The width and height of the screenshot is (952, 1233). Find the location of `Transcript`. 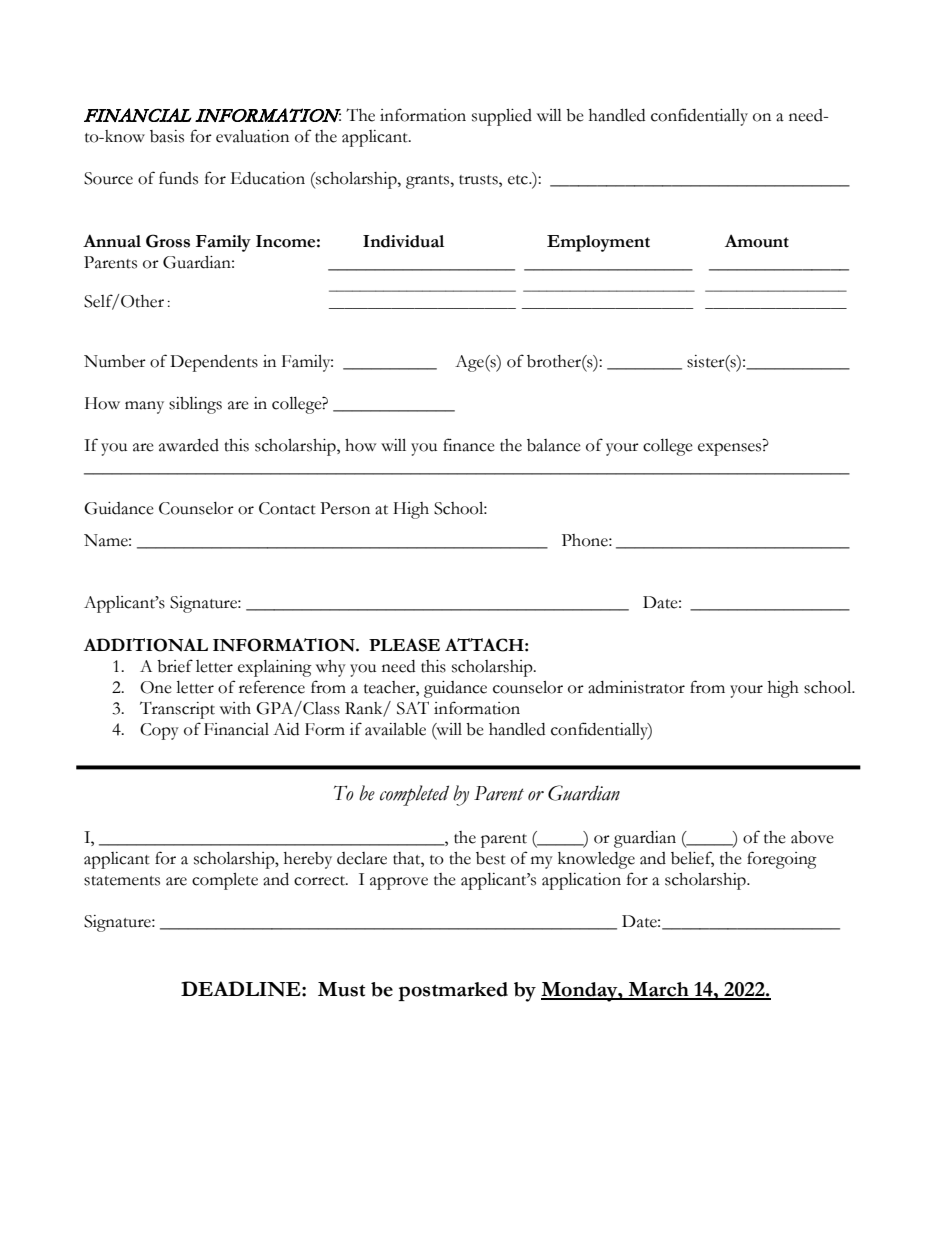

Transcript is located at coordinates (177, 710).
